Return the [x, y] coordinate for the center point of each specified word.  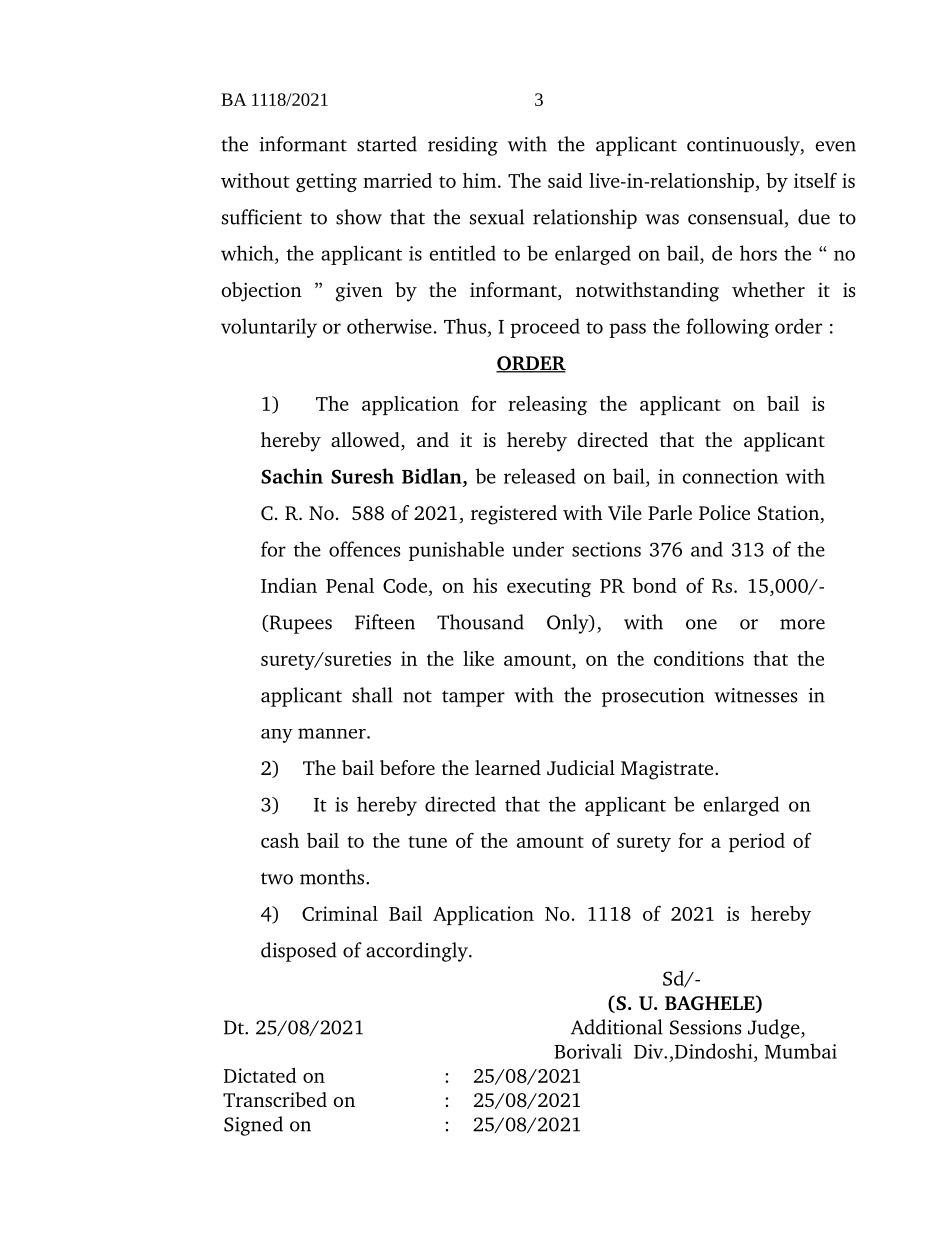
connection [730, 476]
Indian [289, 585]
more [802, 624]
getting [326, 182]
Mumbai [801, 1051]
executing [549, 587]
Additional [617, 1027]
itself [815, 180]
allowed [366, 441]
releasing [547, 405]
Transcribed [275, 1099]
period [757, 842]
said [565, 180]
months [333, 877]
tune [427, 842]
